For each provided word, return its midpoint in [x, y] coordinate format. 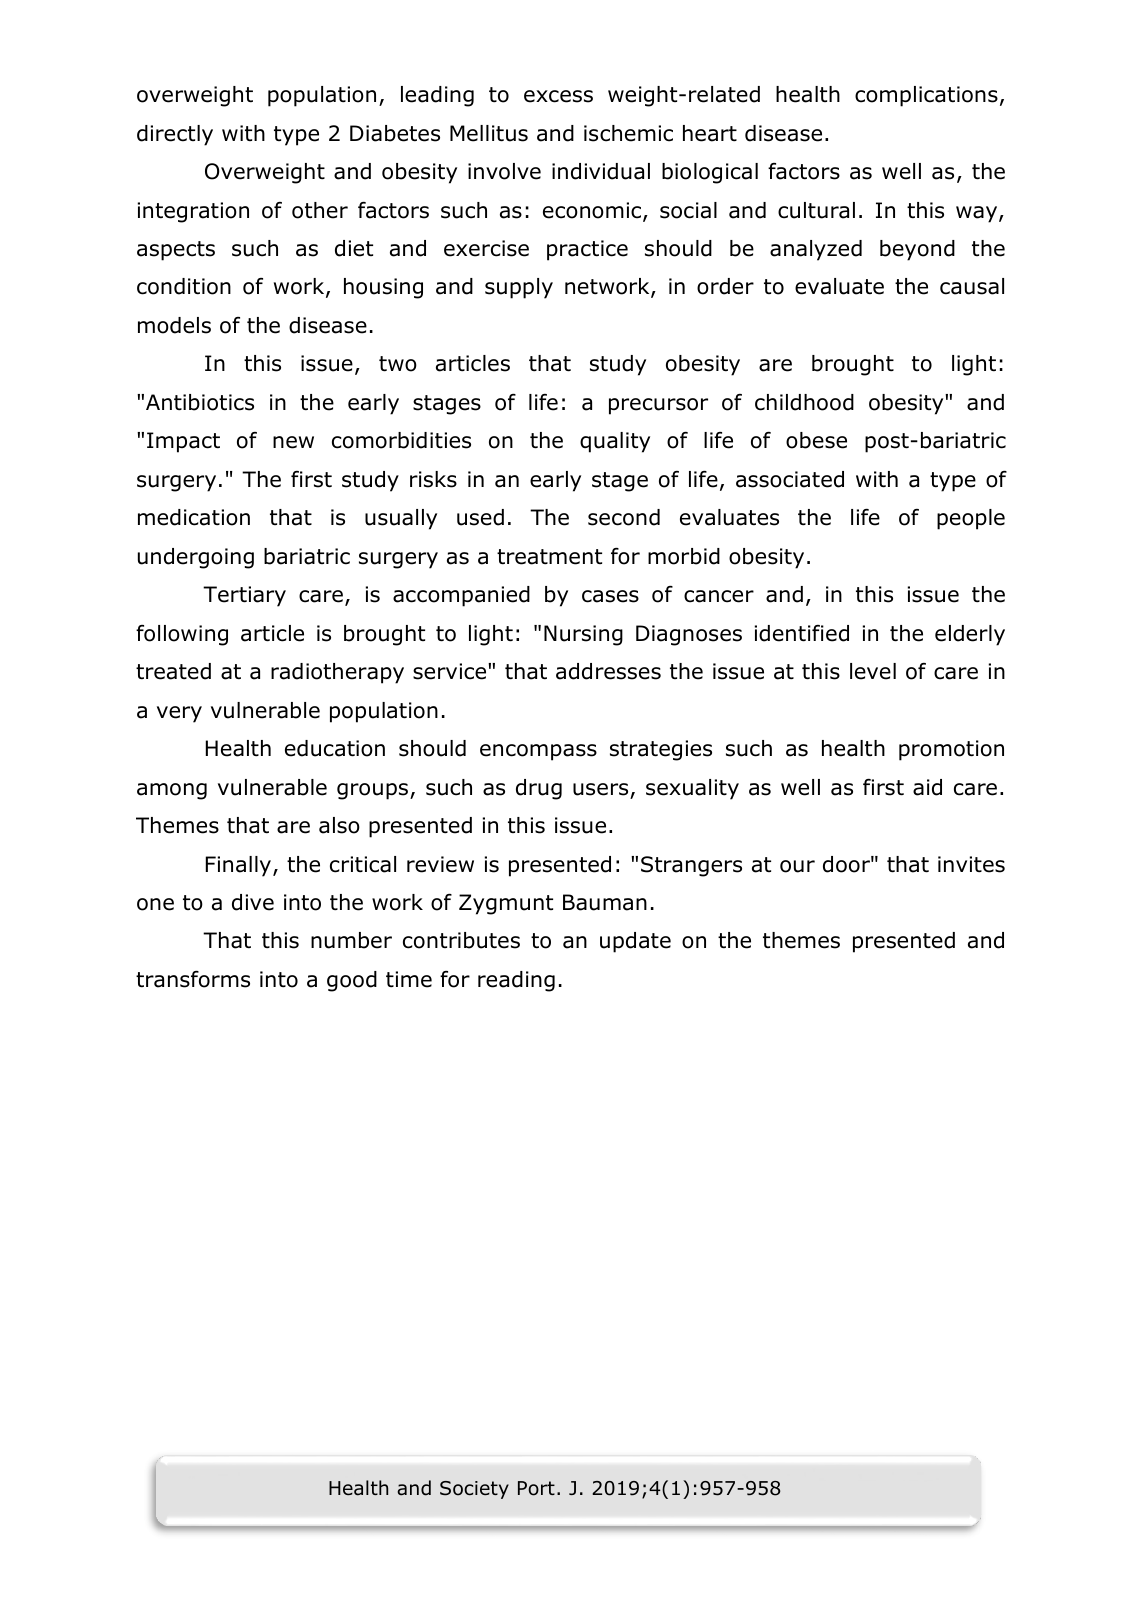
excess [558, 96]
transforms [193, 979]
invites [971, 864]
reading [516, 981]
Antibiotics [200, 402]
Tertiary [244, 596]
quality [615, 442]
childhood [804, 402]
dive [253, 902]
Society [474, 1490]
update [635, 942]
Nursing [583, 635]
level [873, 671]
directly [175, 135]
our [797, 866]
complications [926, 96]
